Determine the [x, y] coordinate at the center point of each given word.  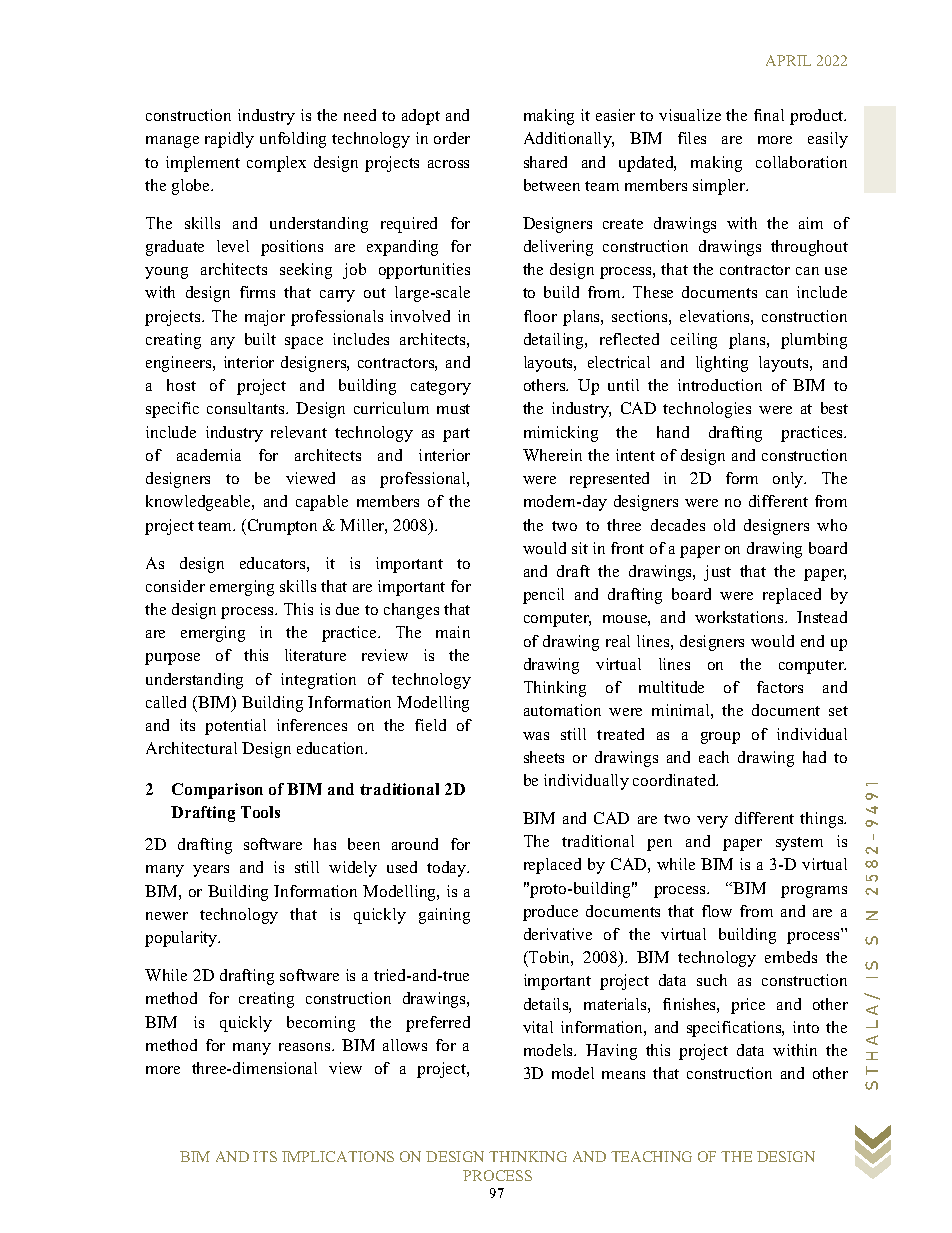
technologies [707, 410]
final [769, 115]
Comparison [217, 791]
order [452, 138]
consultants [247, 408]
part [456, 435]
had [814, 757]
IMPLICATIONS [338, 1156]
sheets [544, 757]
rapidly [229, 140]
